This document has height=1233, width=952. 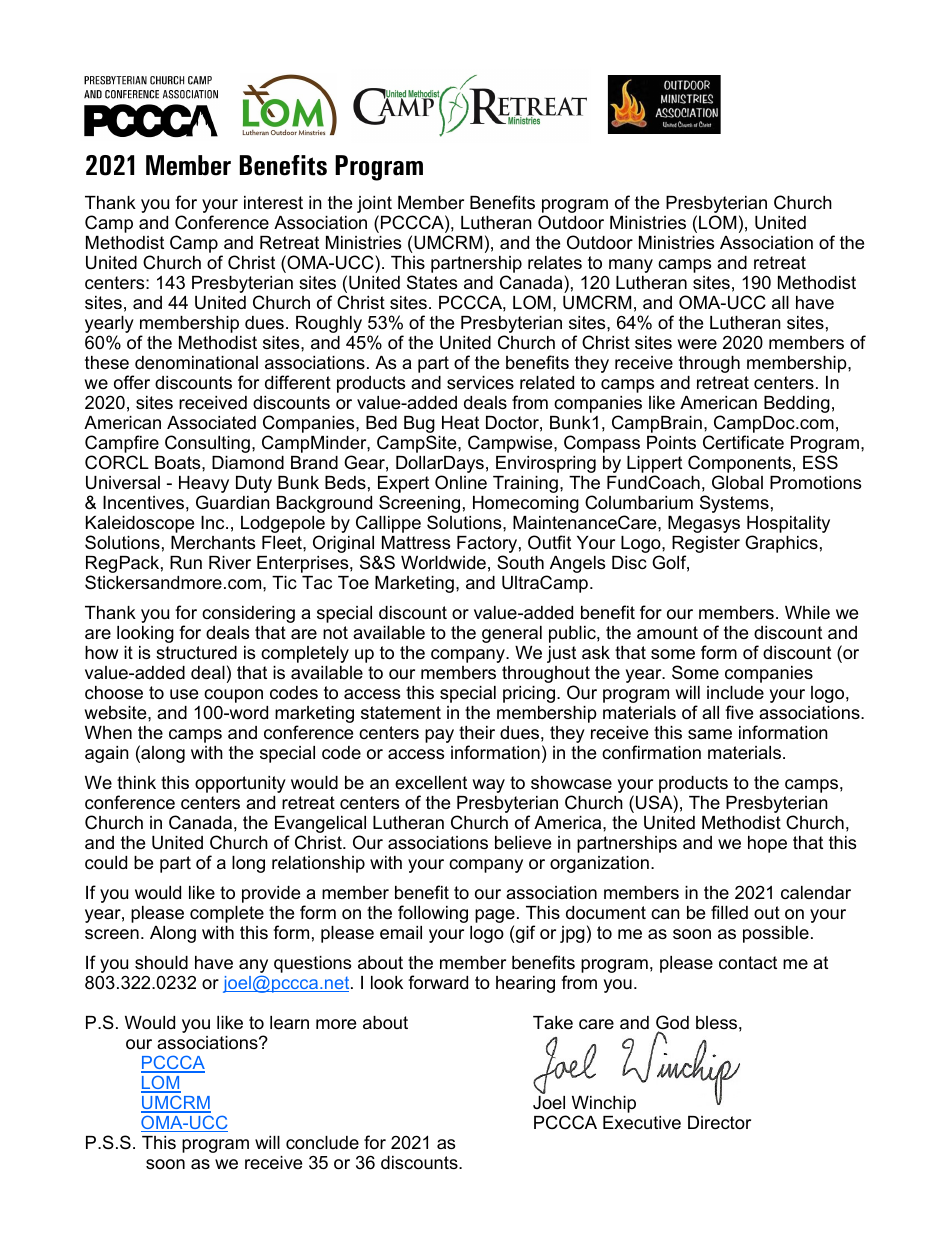 What do you see at coordinates (196, 653) in the document?
I see `structured` at bounding box center [196, 653].
